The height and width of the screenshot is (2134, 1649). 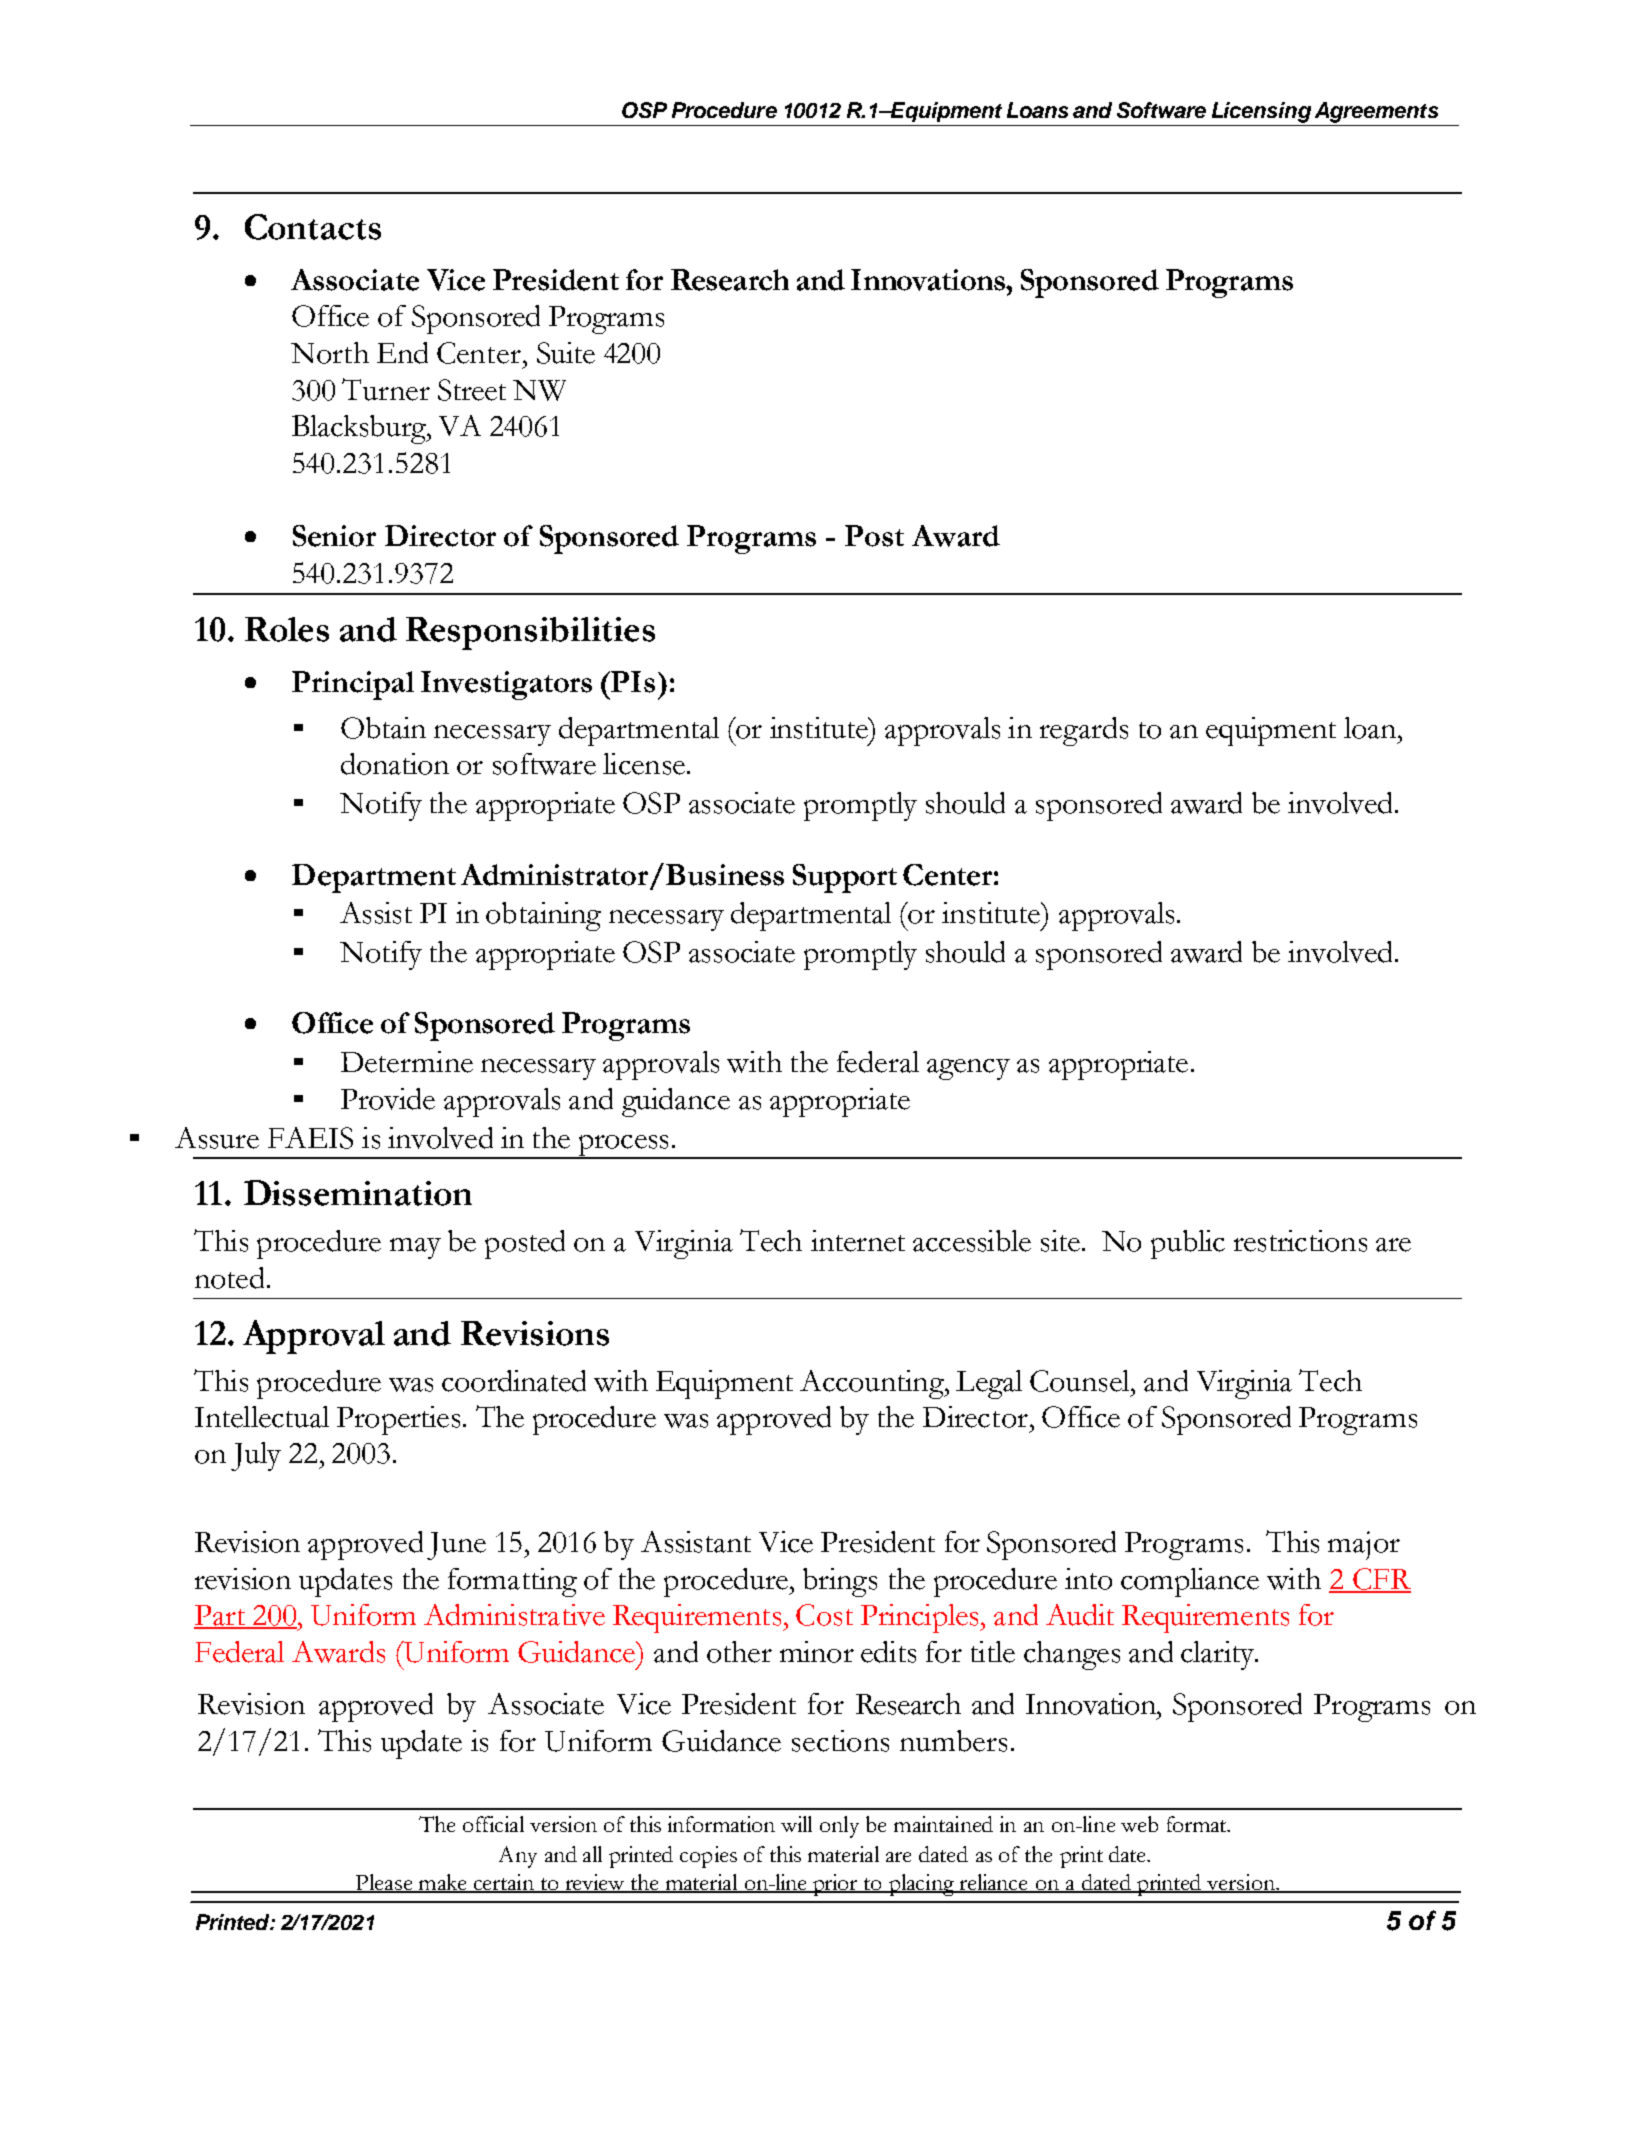 What do you see at coordinates (384, 1883) in the screenshot?
I see `Please` at bounding box center [384, 1883].
